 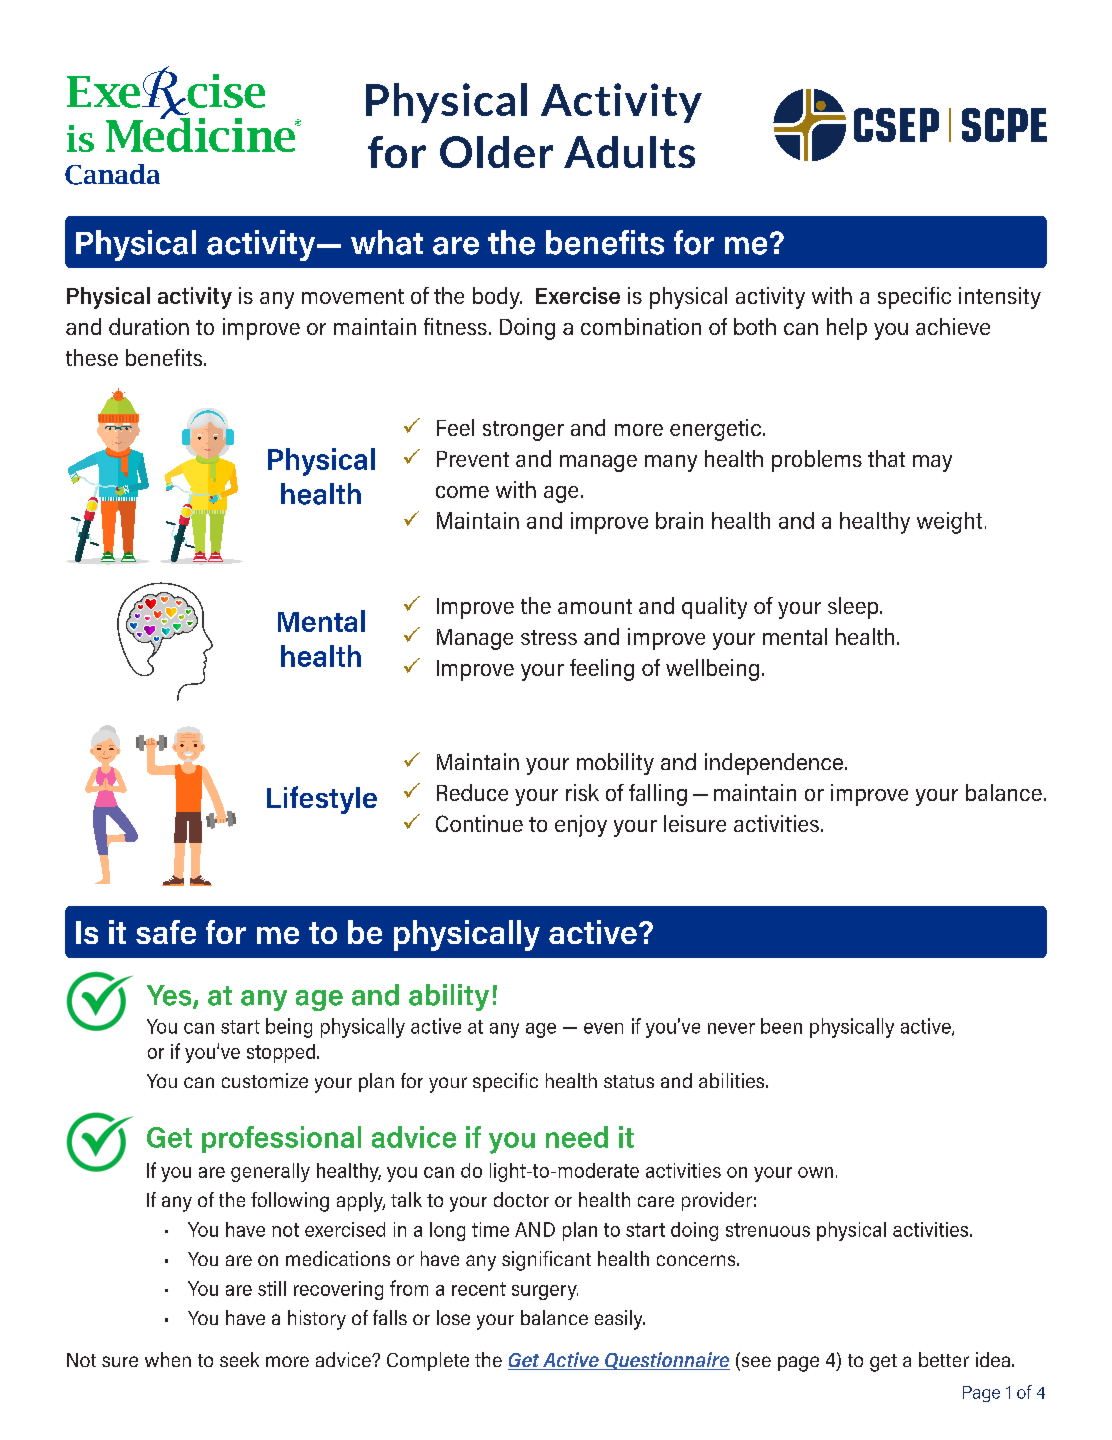 I want to click on Older, so click(x=496, y=152).
